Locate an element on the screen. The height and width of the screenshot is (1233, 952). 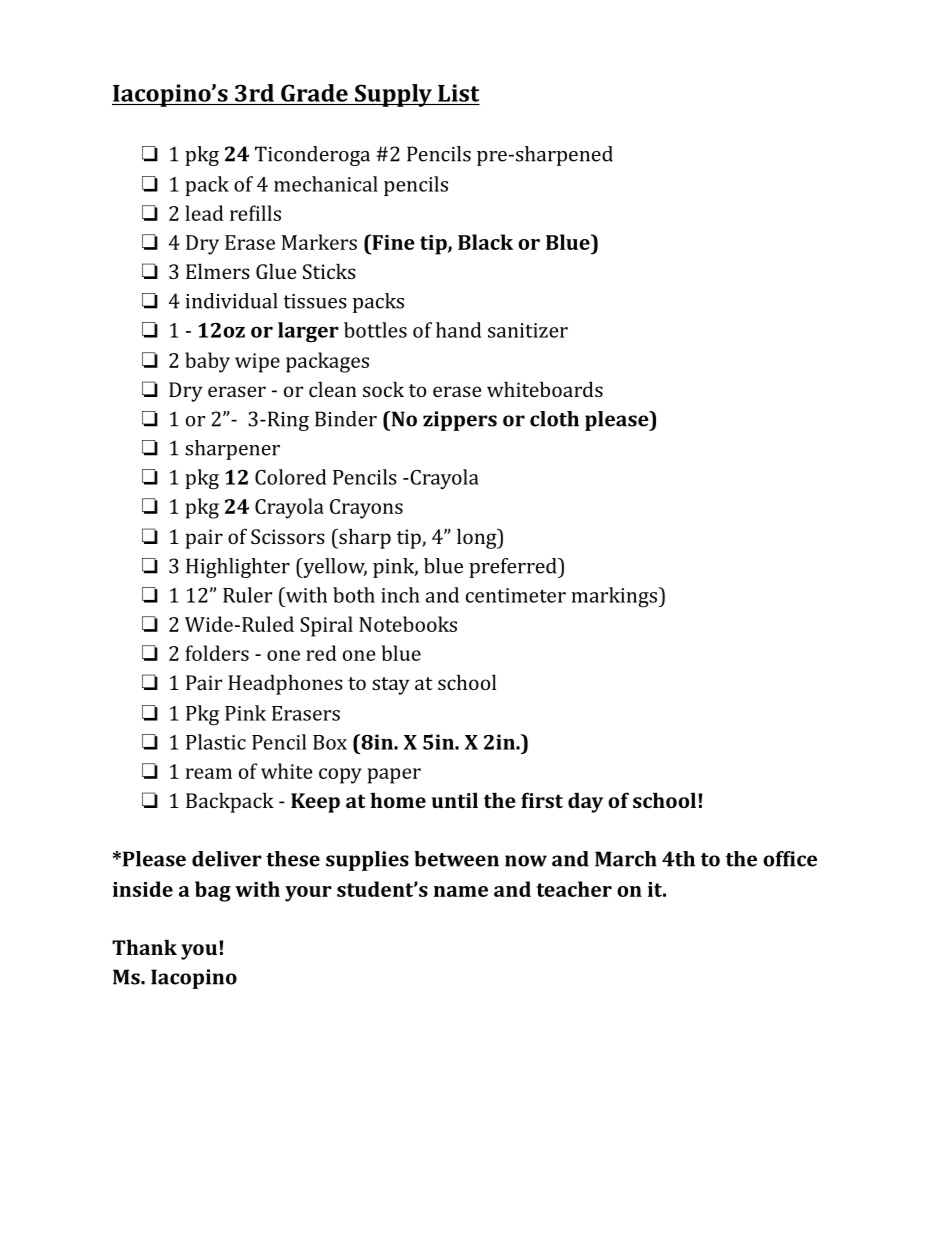
individual is located at coordinates (231, 301).
